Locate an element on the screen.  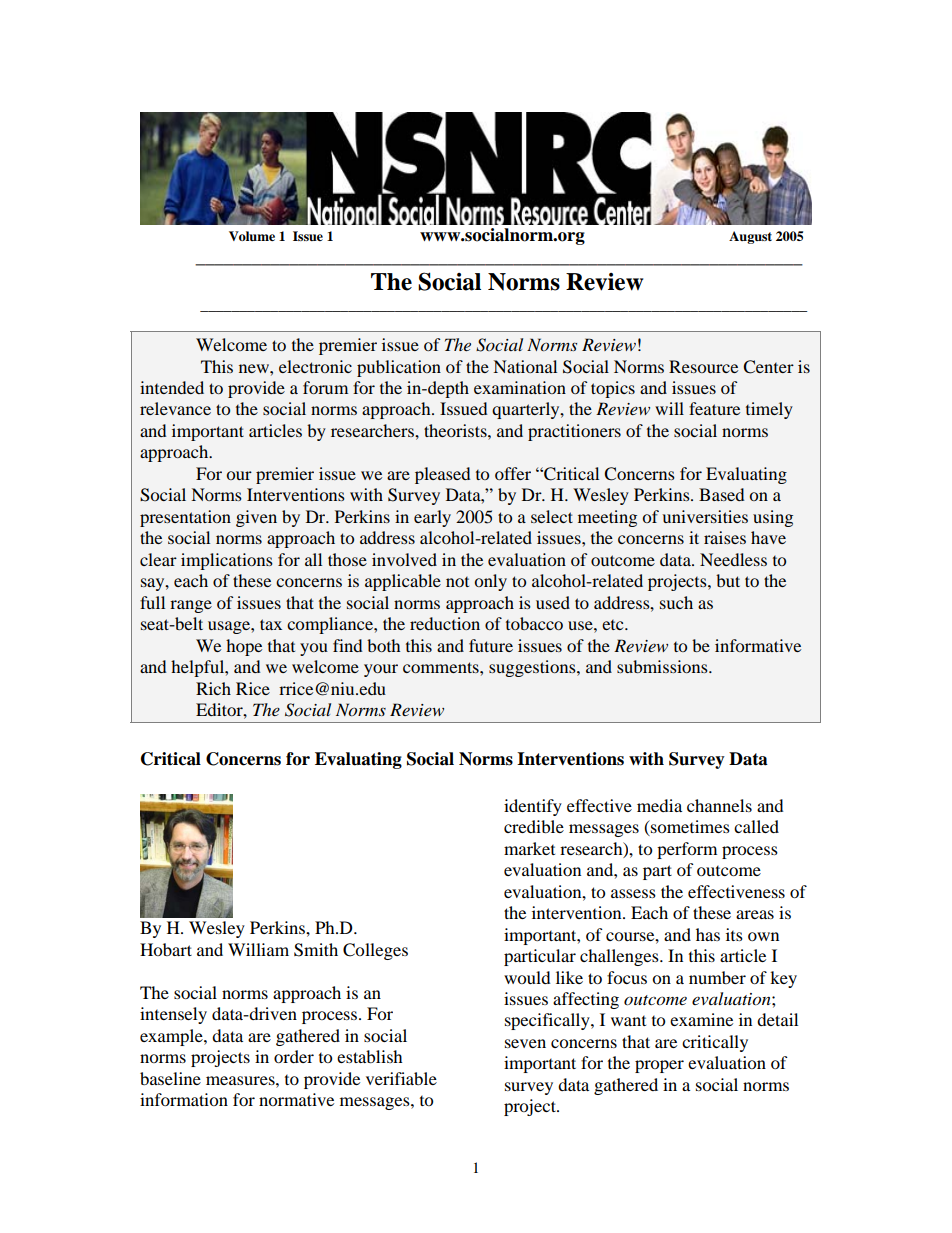
verifiable is located at coordinates (401, 1078).
